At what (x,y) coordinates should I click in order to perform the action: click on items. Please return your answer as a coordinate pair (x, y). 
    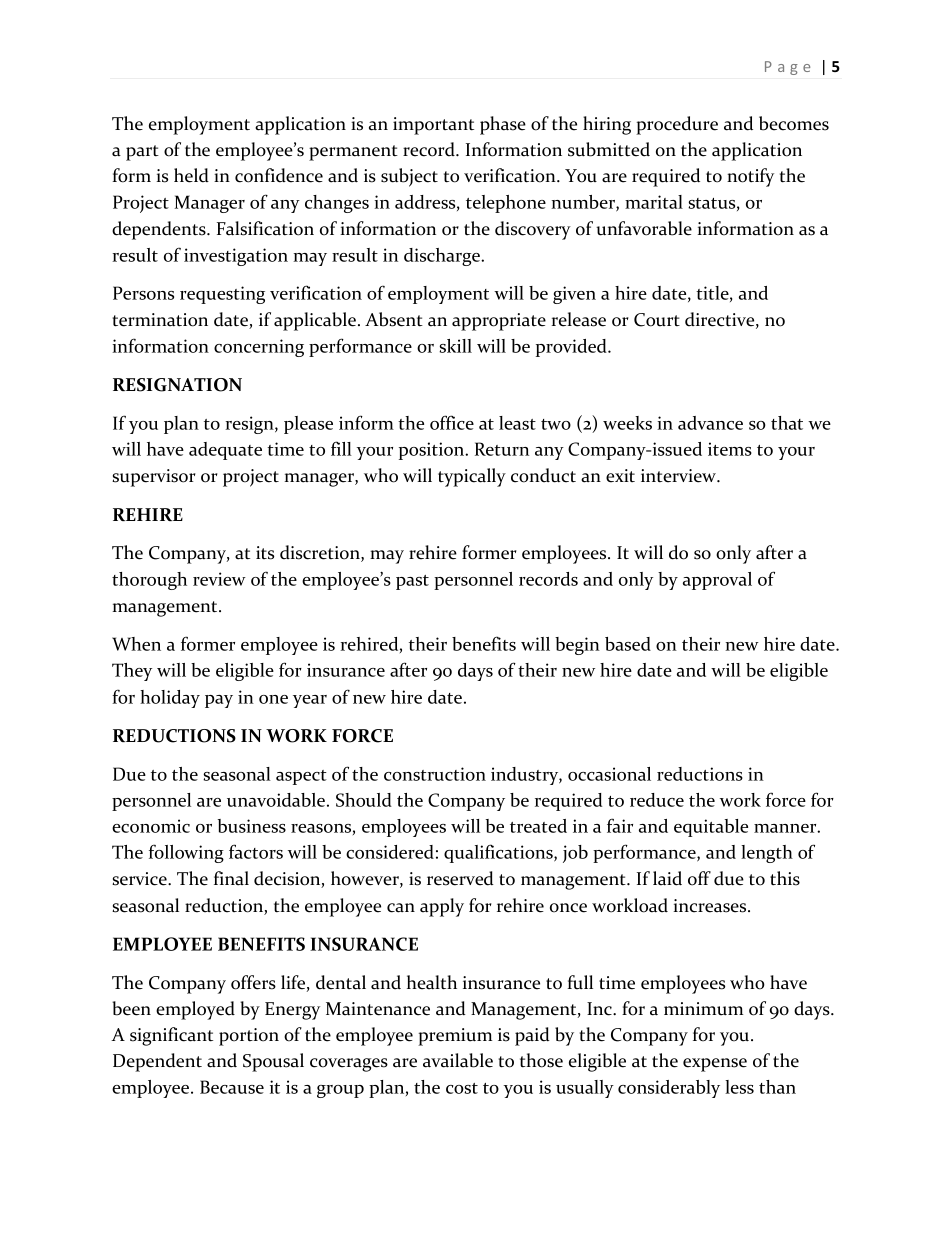
    Looking at the image, I should click on (730, 449).
